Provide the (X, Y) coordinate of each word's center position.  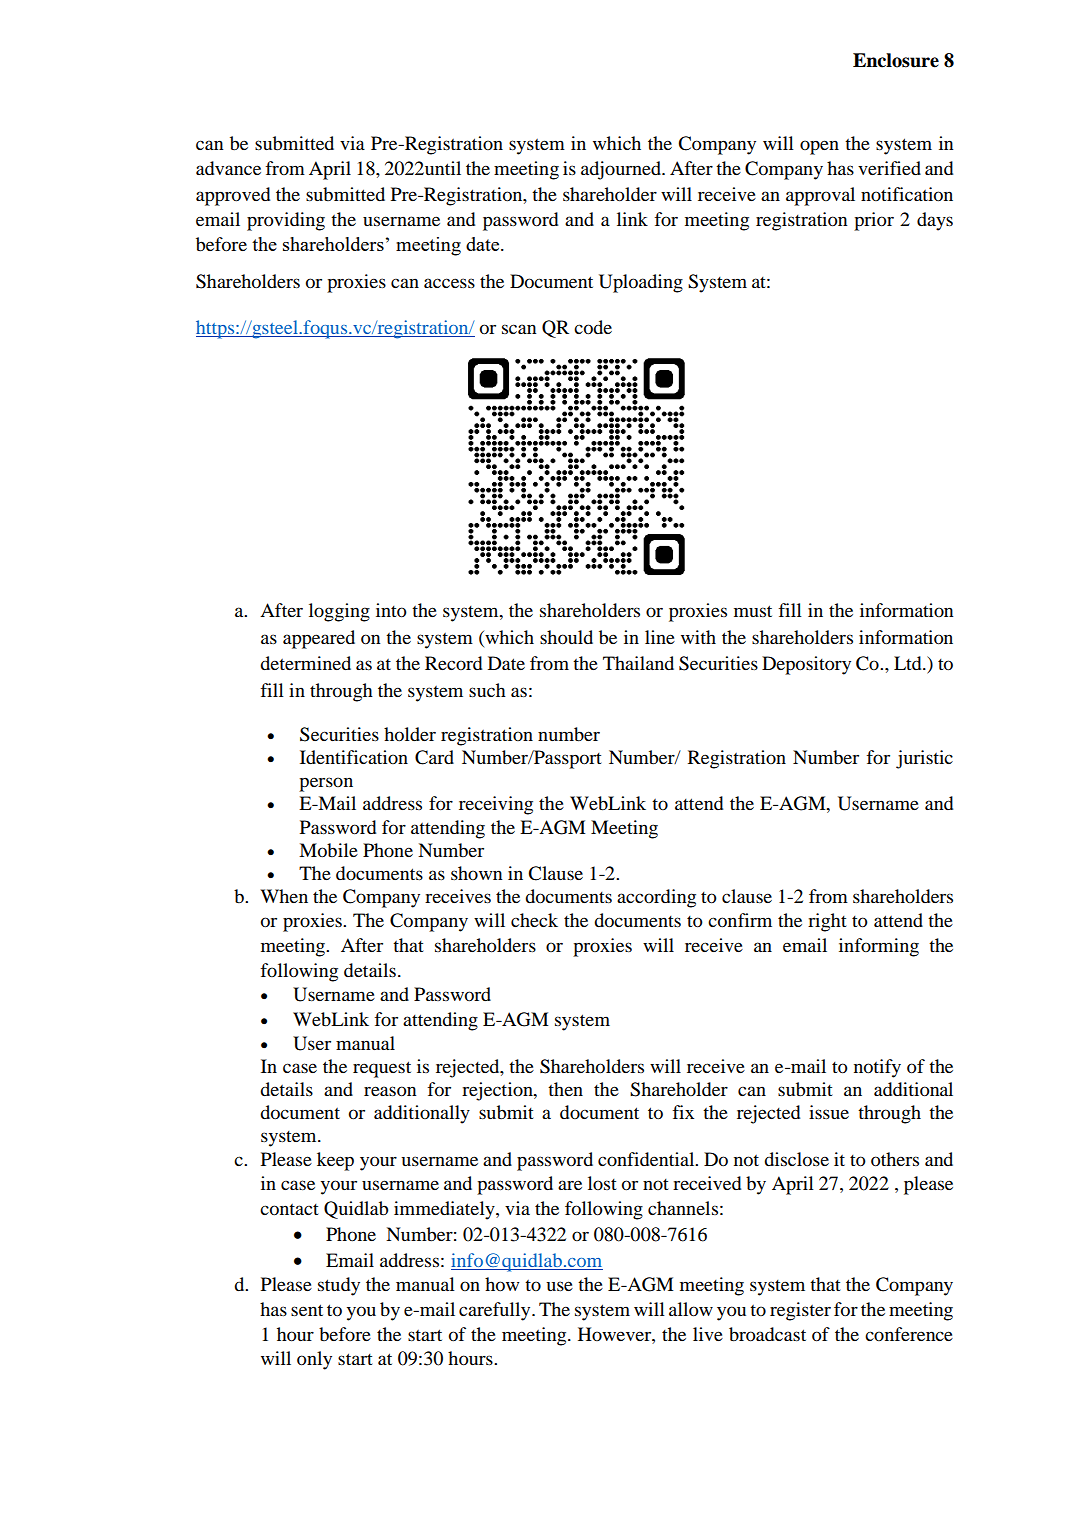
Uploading (641, 283)
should (566, 637)
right (827, 922)
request (382, 1069)
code (593, 327)
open (819, 147)
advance (228, 168)
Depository (806, 665)
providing (286, 221)
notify (877, 1068)
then (565, 1089)
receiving (496, 805)
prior (874, 221)
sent (307, 1310)
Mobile (328, 850)
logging (339, 612)
